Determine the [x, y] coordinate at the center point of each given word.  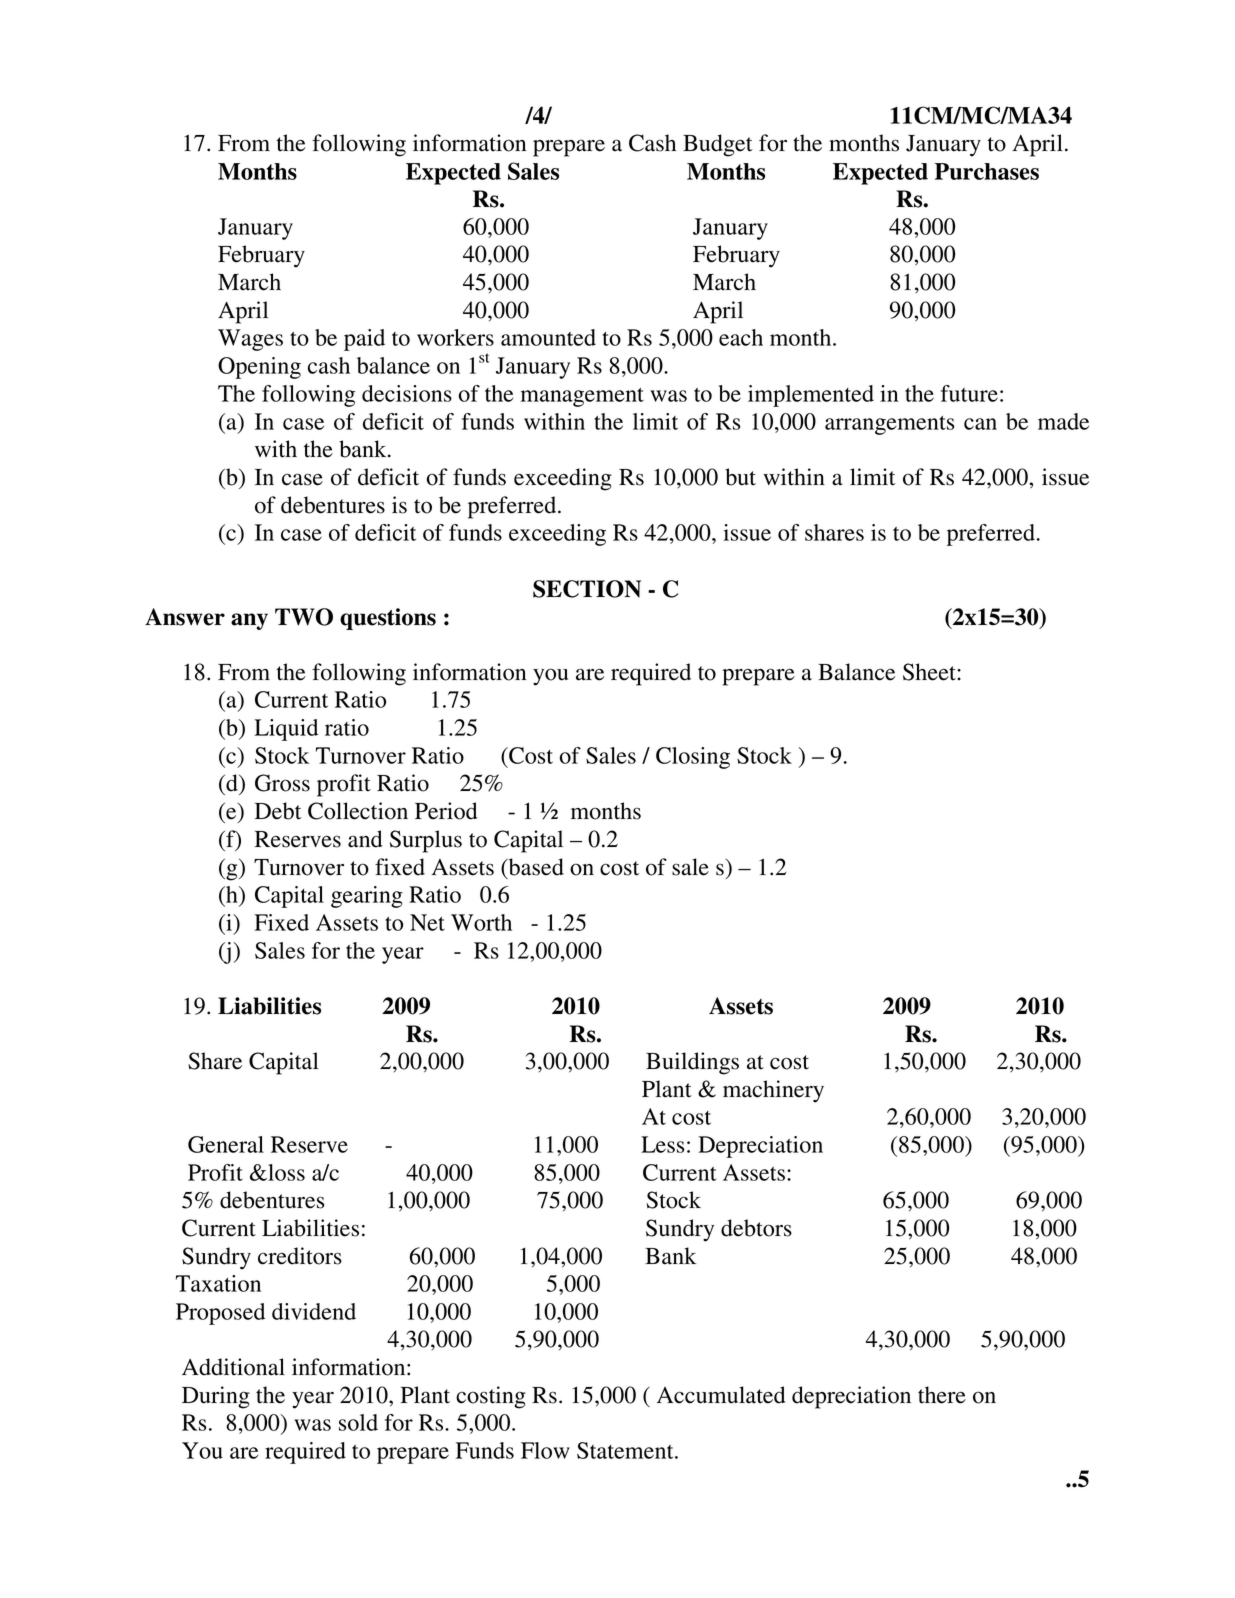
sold [358, 1422]
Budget [718, 145]
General [226, 1144]
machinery [773, 1091]
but [740, 477]
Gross [282, 783]
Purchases [987, 171]
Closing [693, 758]
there [942, 1395]
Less [662, 1144]
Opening [259, 368]
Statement [626, 1450]
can [980, 424]
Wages [250, 340]
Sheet [930, 672]
